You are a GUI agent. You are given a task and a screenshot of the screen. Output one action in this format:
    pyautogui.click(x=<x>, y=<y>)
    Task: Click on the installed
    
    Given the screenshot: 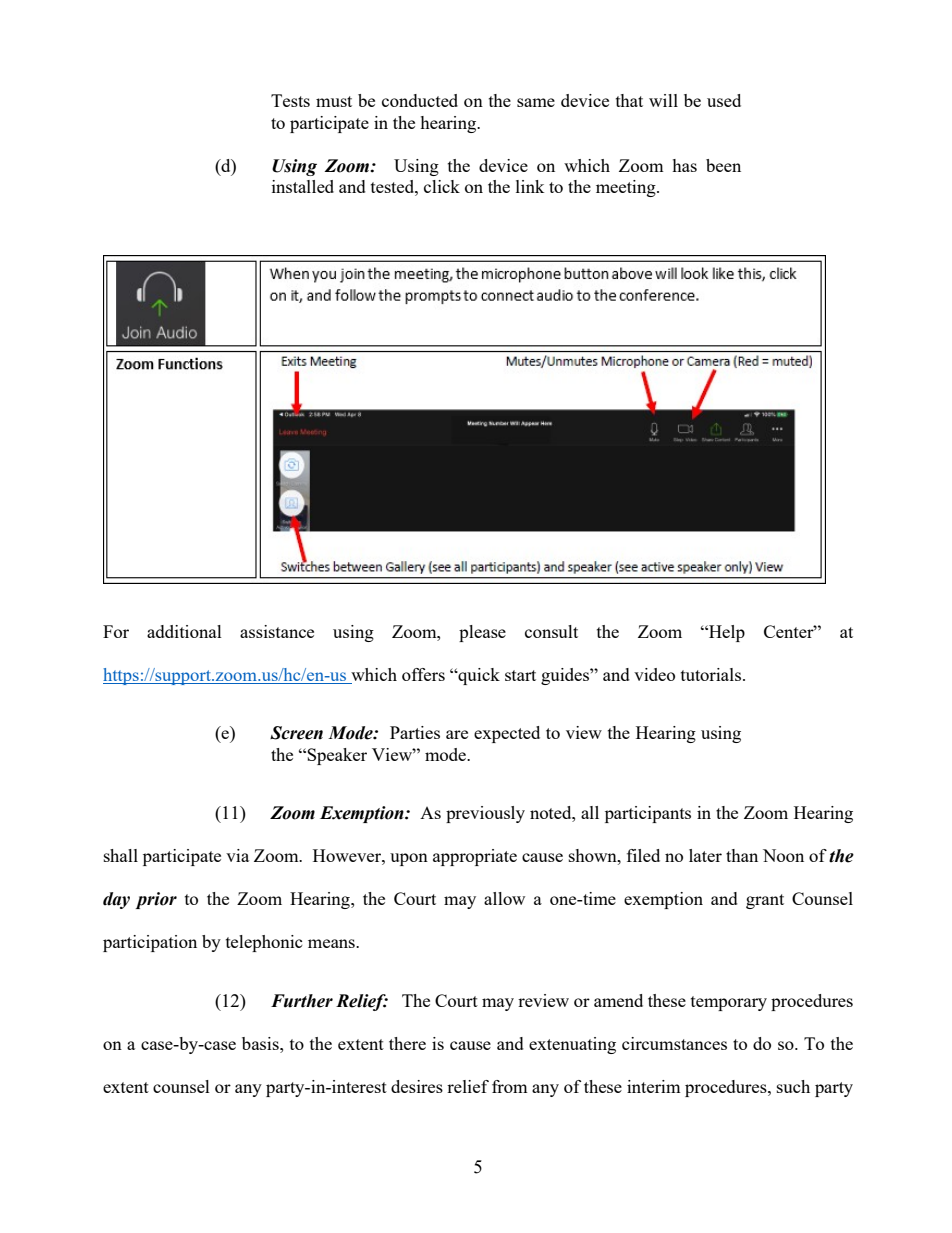 What is the action you would take?
    pyautogui.click(x=303, y=186)
